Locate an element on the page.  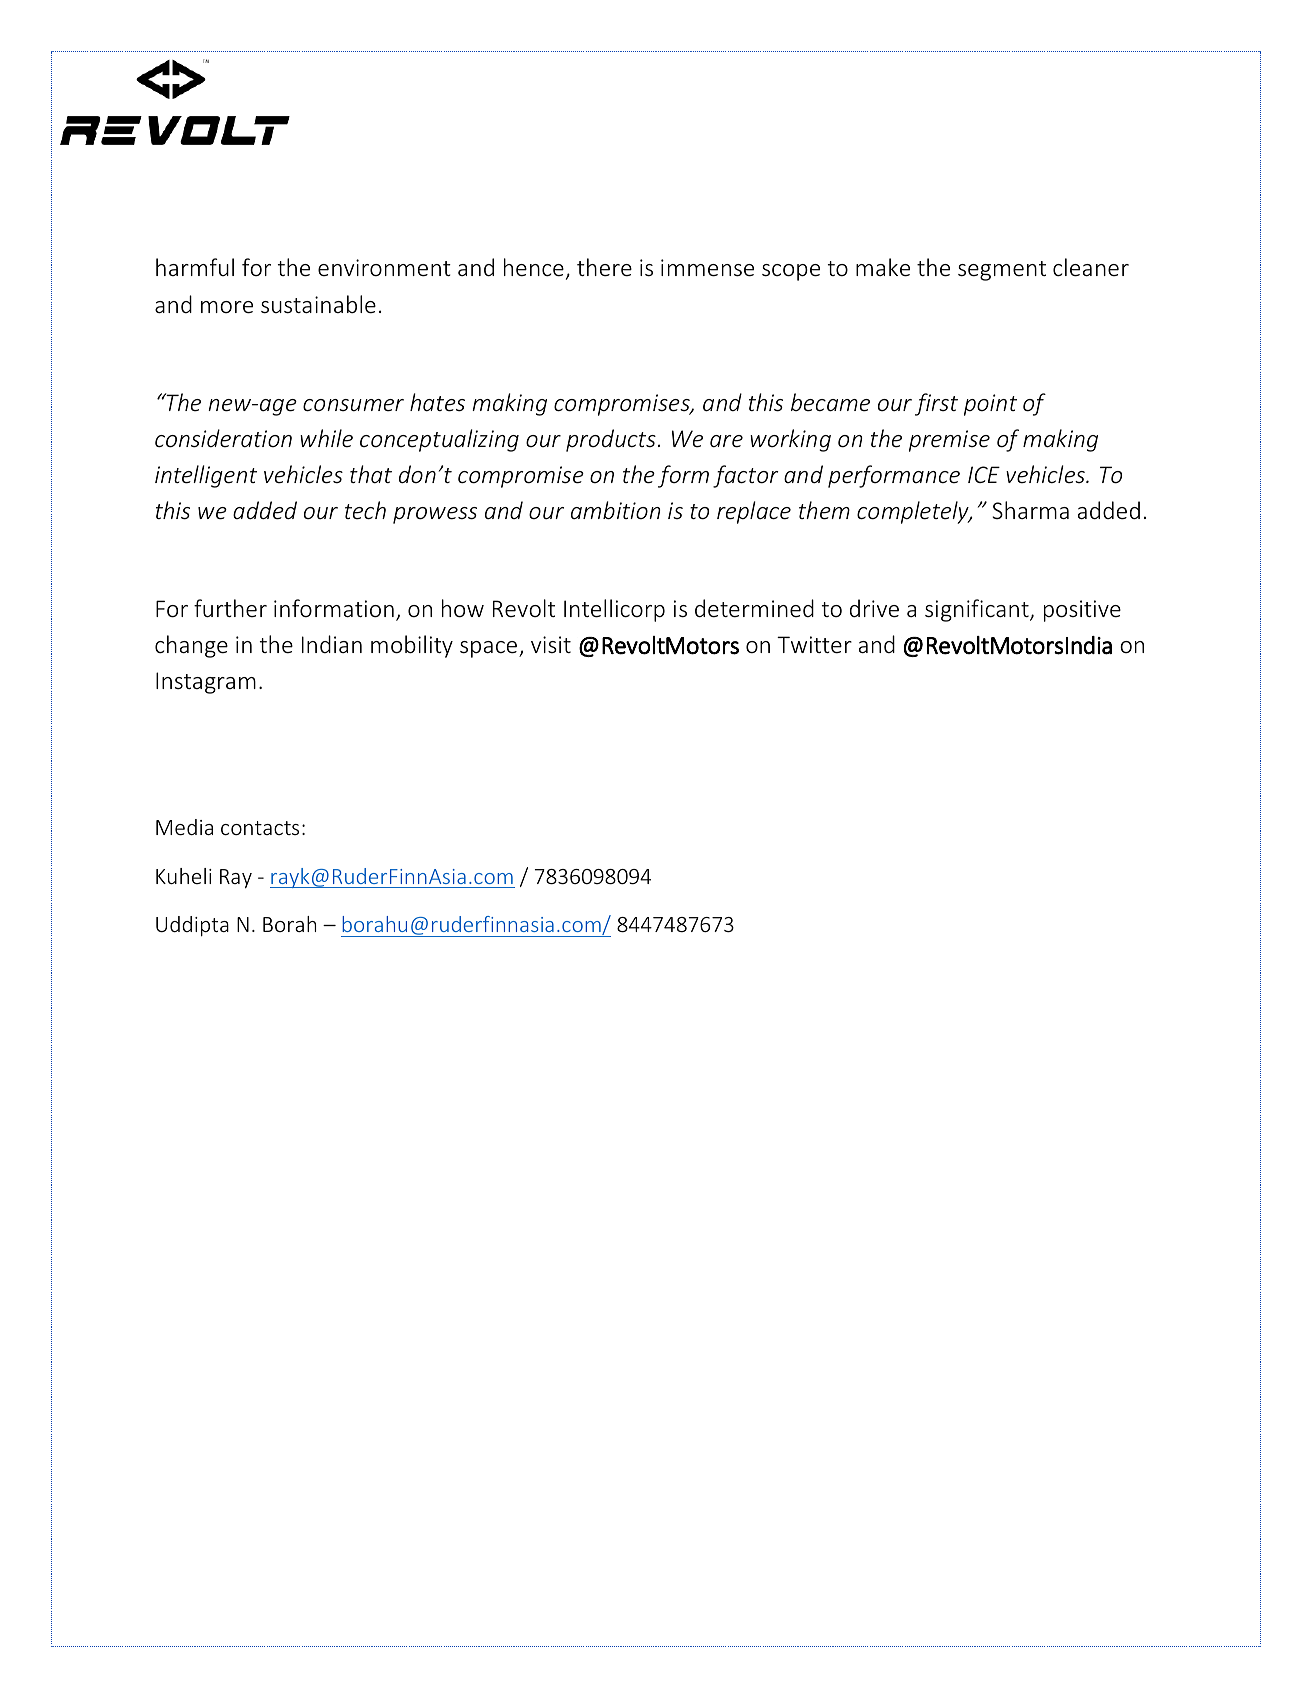
products is located at coordinates (611, 440).
